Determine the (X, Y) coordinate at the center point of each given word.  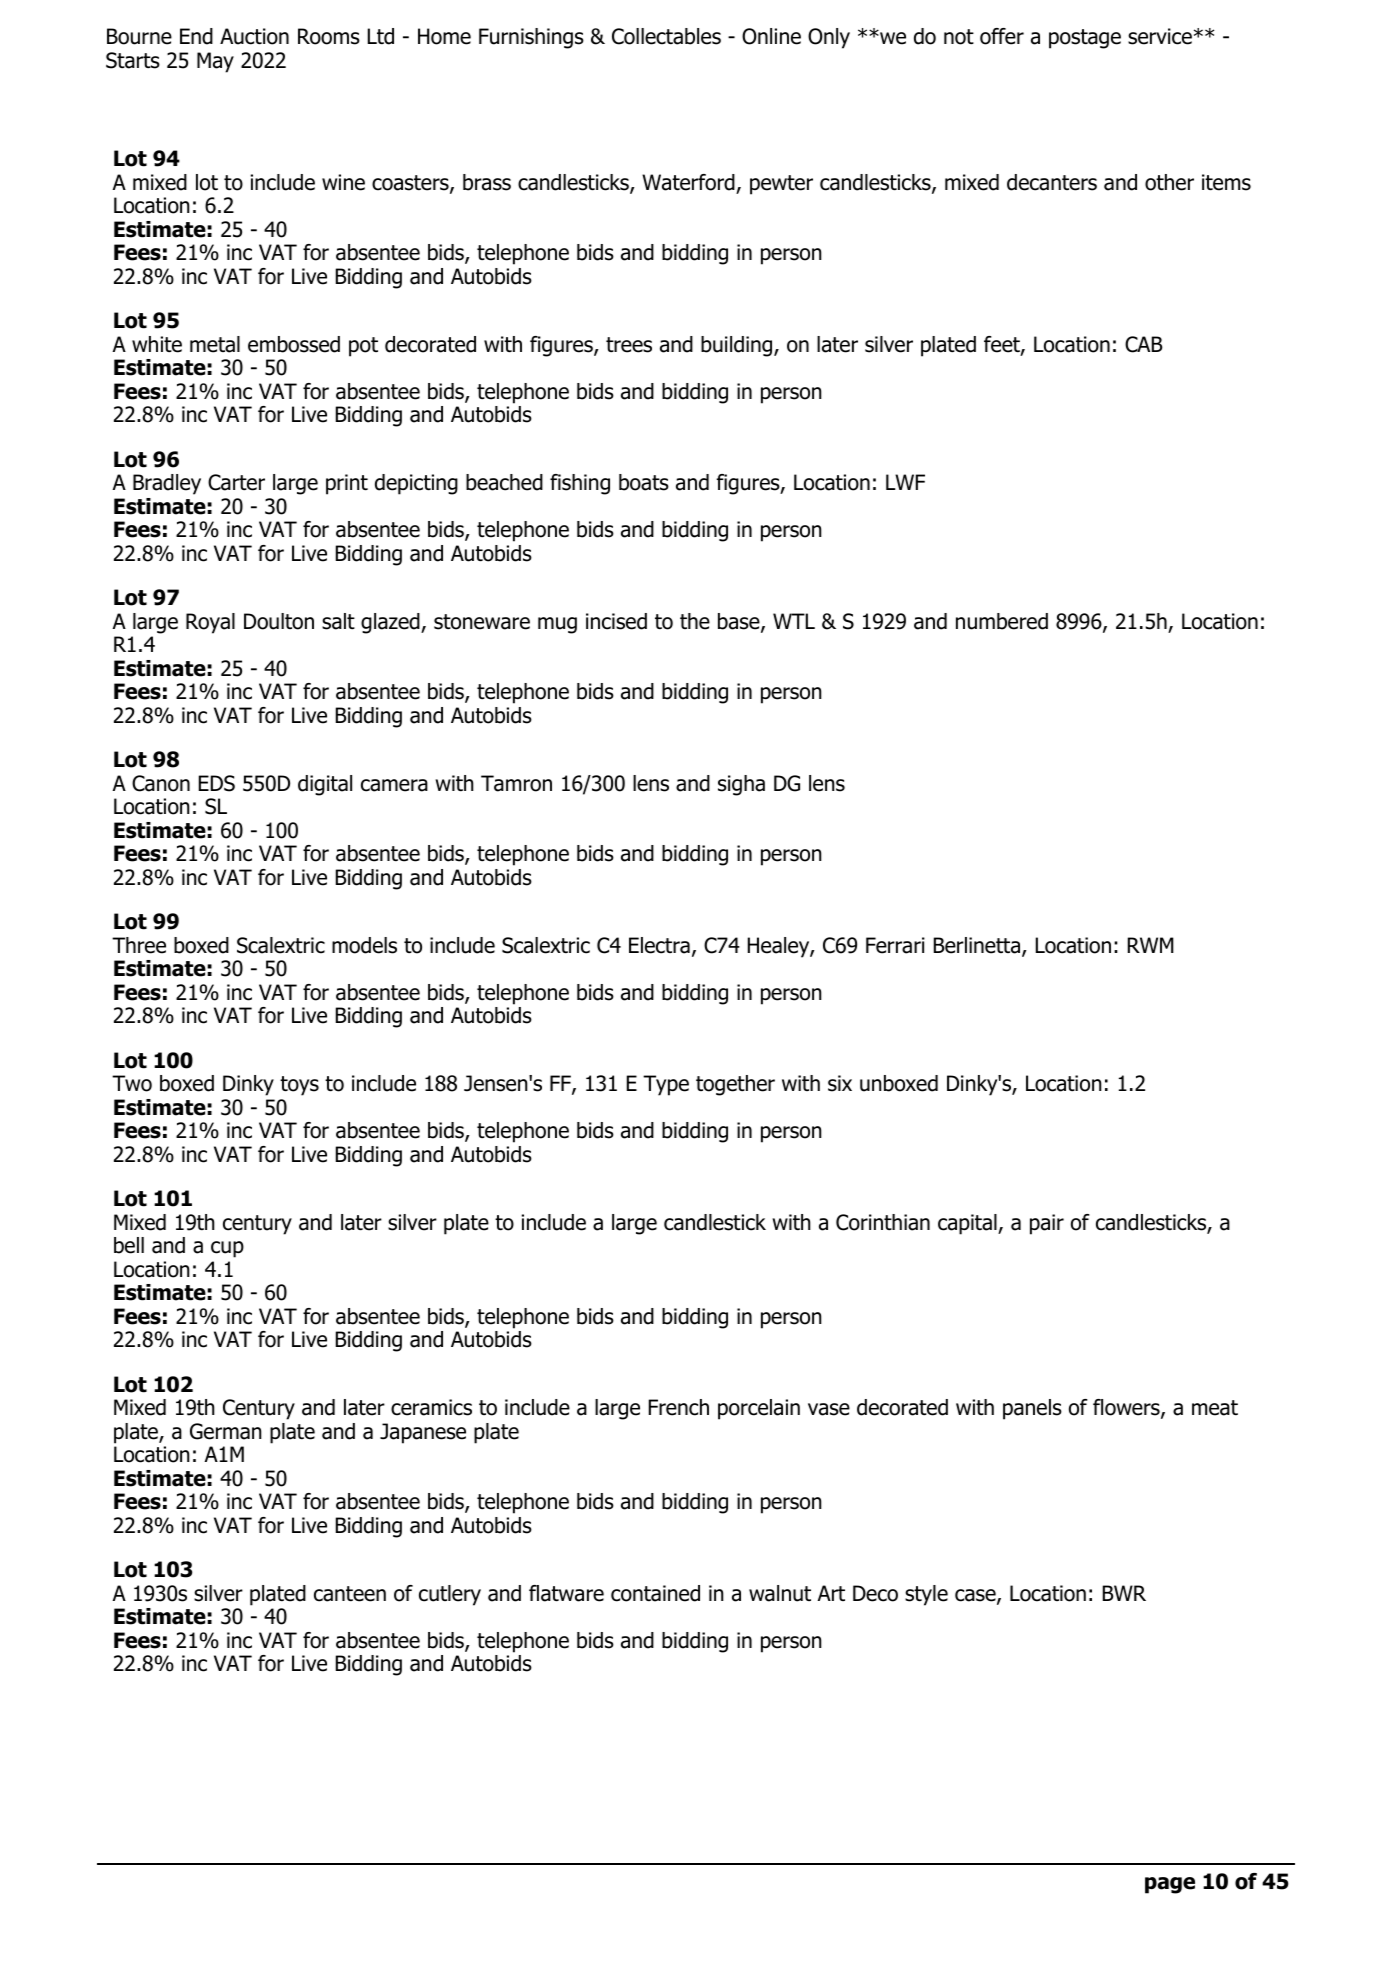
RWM (1151, 945)
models (364, 945)
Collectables (666, 36)
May (215, 62)
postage (1085, 39)
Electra (659, 945)
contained (655, 1593)
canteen (350, 1594)
